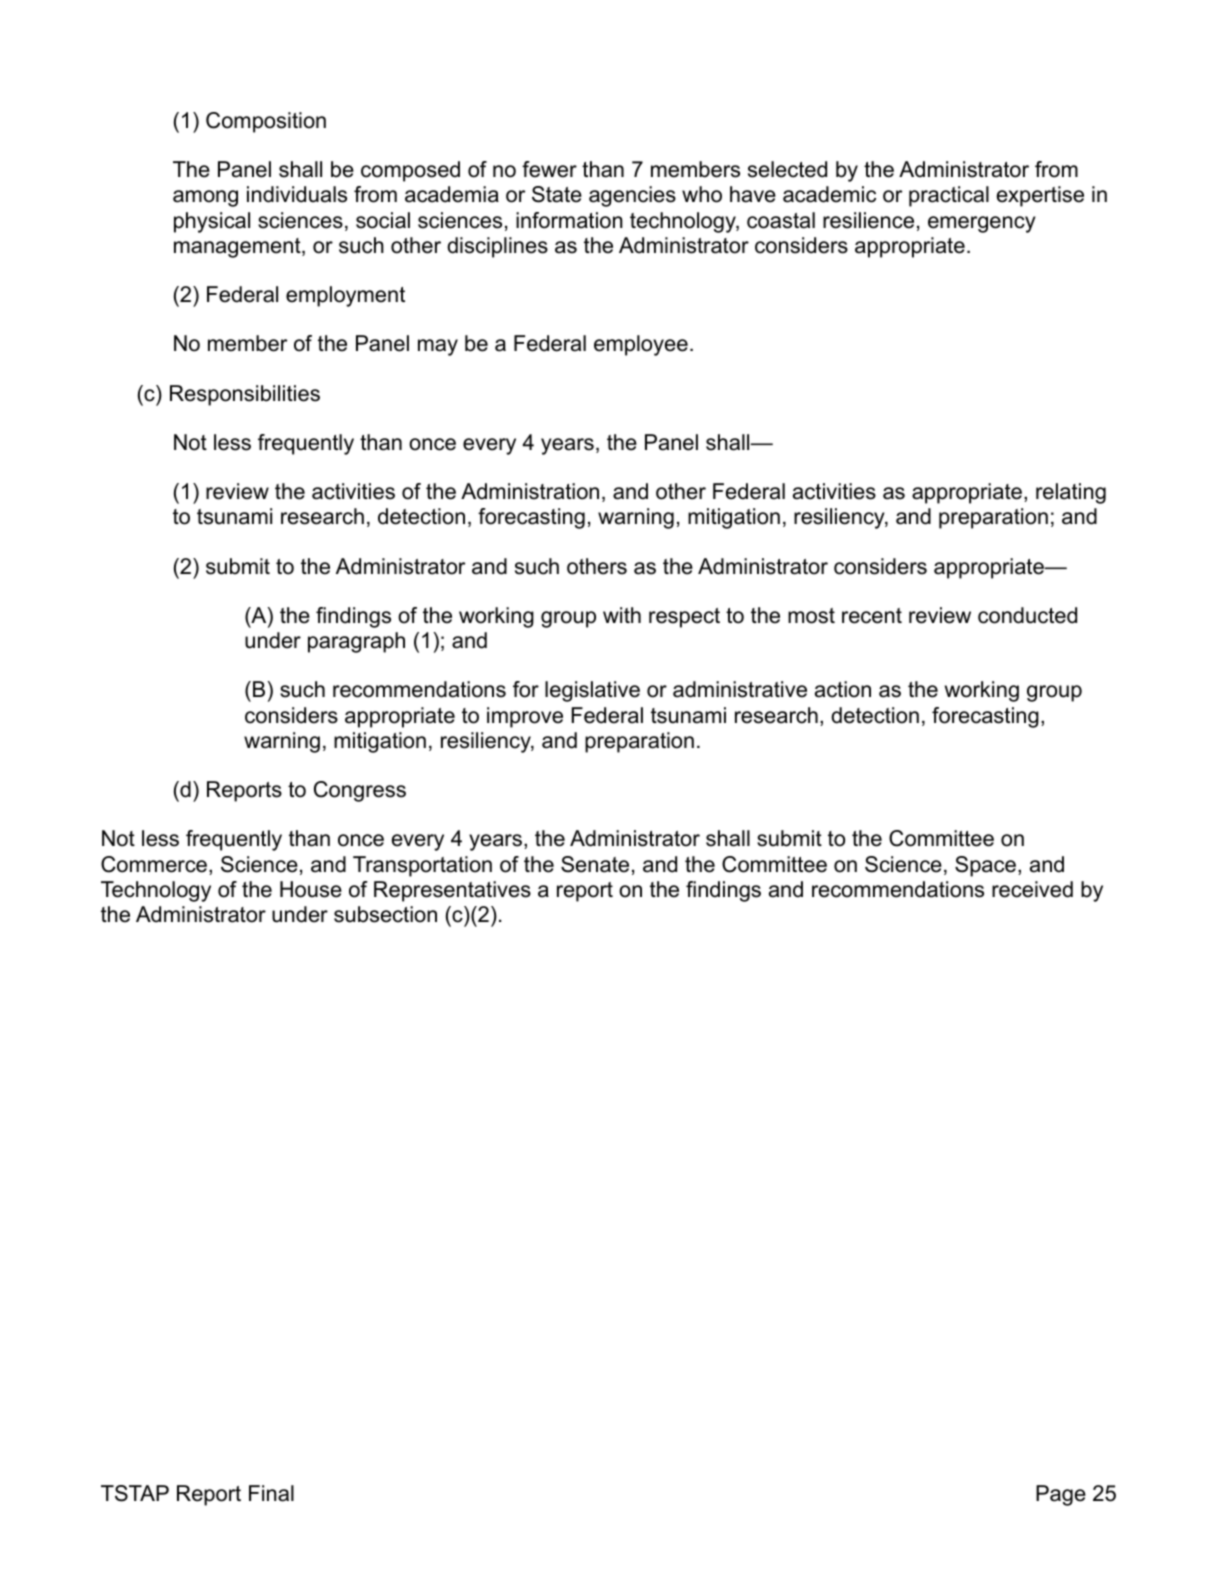 The height and width of the page is (1582, 1222). Describe the element at coordinates (360, 791) in the page. I see `Congress` at that location.
